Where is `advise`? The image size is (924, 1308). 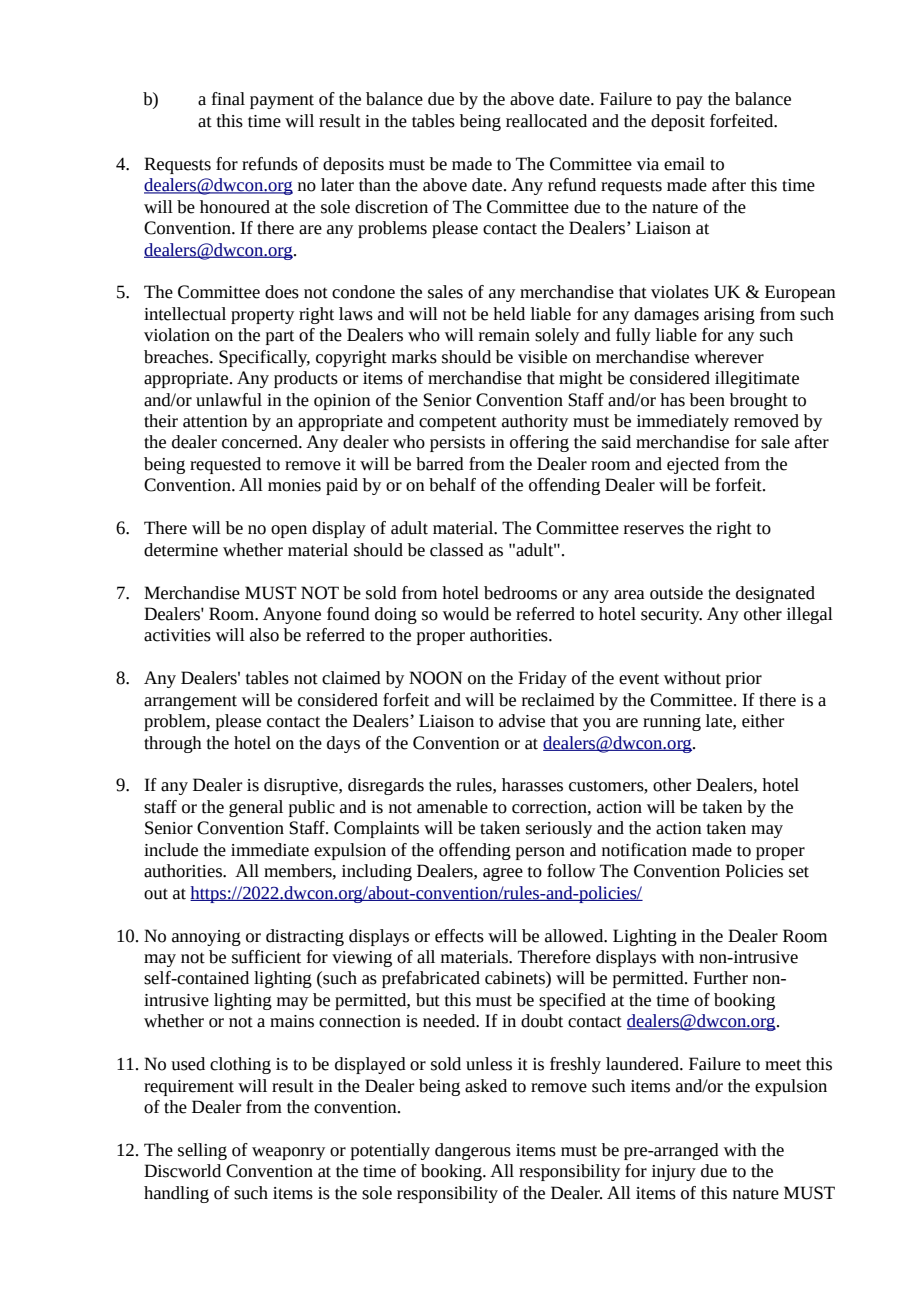 advise is located at coordinates (522, 721).
